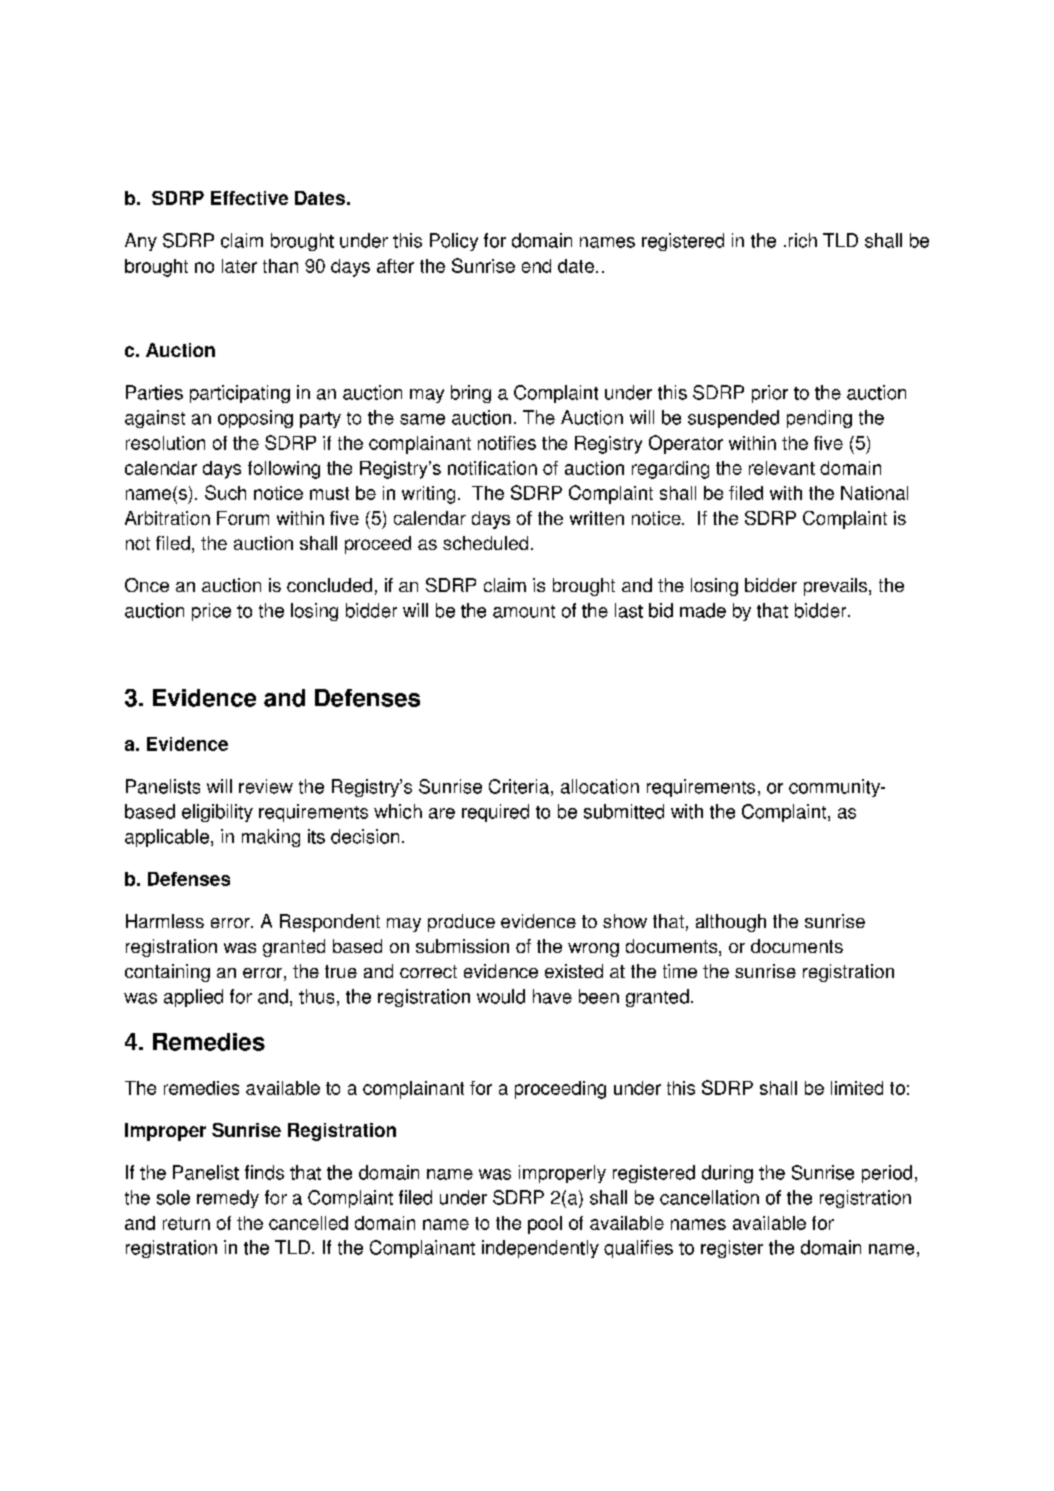 This page has width=1054, height=1491. What do you see at coordinates (228, 1199) in the page?
I see `remedy` at bounding box center [228, 1199].
